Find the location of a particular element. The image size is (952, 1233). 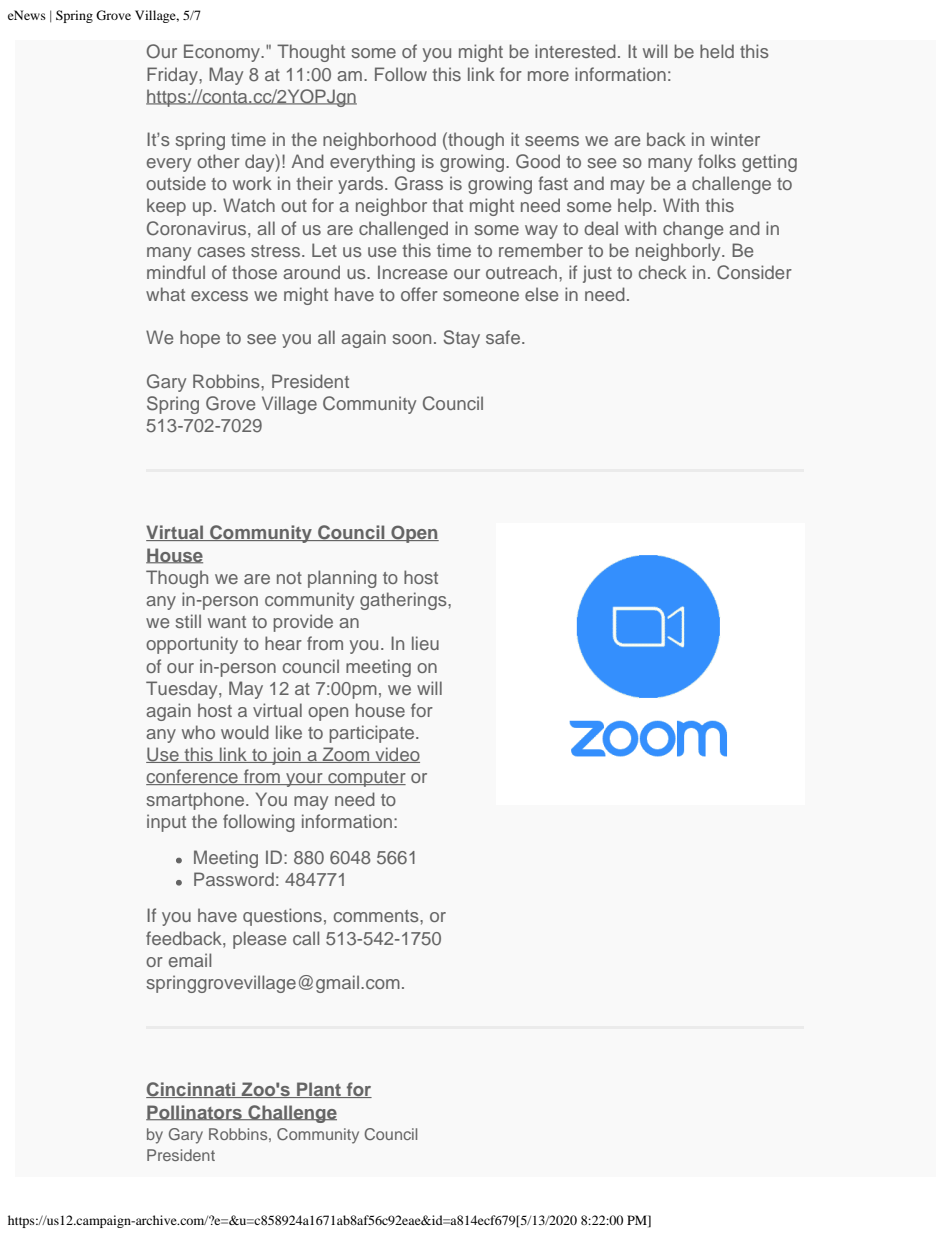

Economy is located at coordinates (223, 53).
